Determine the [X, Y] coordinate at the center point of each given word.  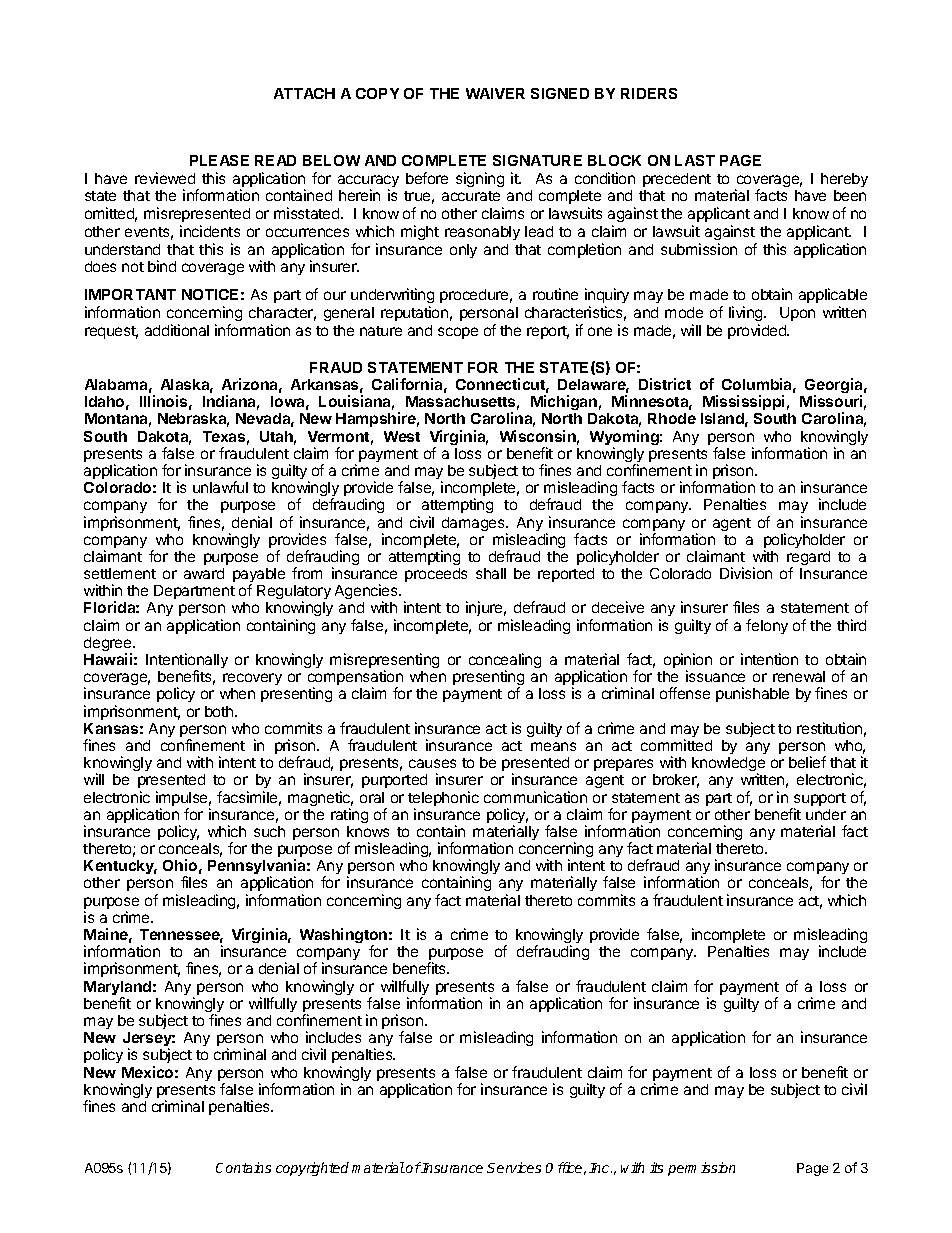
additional [177, 330]
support [819, 801]
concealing [505, 662]
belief [807, 762]
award [204, 573]
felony [767, 626]
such [269, 831]
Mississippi [743, 402]
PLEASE [219, 160]
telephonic [443, 800]
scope [458, 333]
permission [701, 1169]
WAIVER [495, 93]
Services [514, 1167]
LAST [695, 160]
